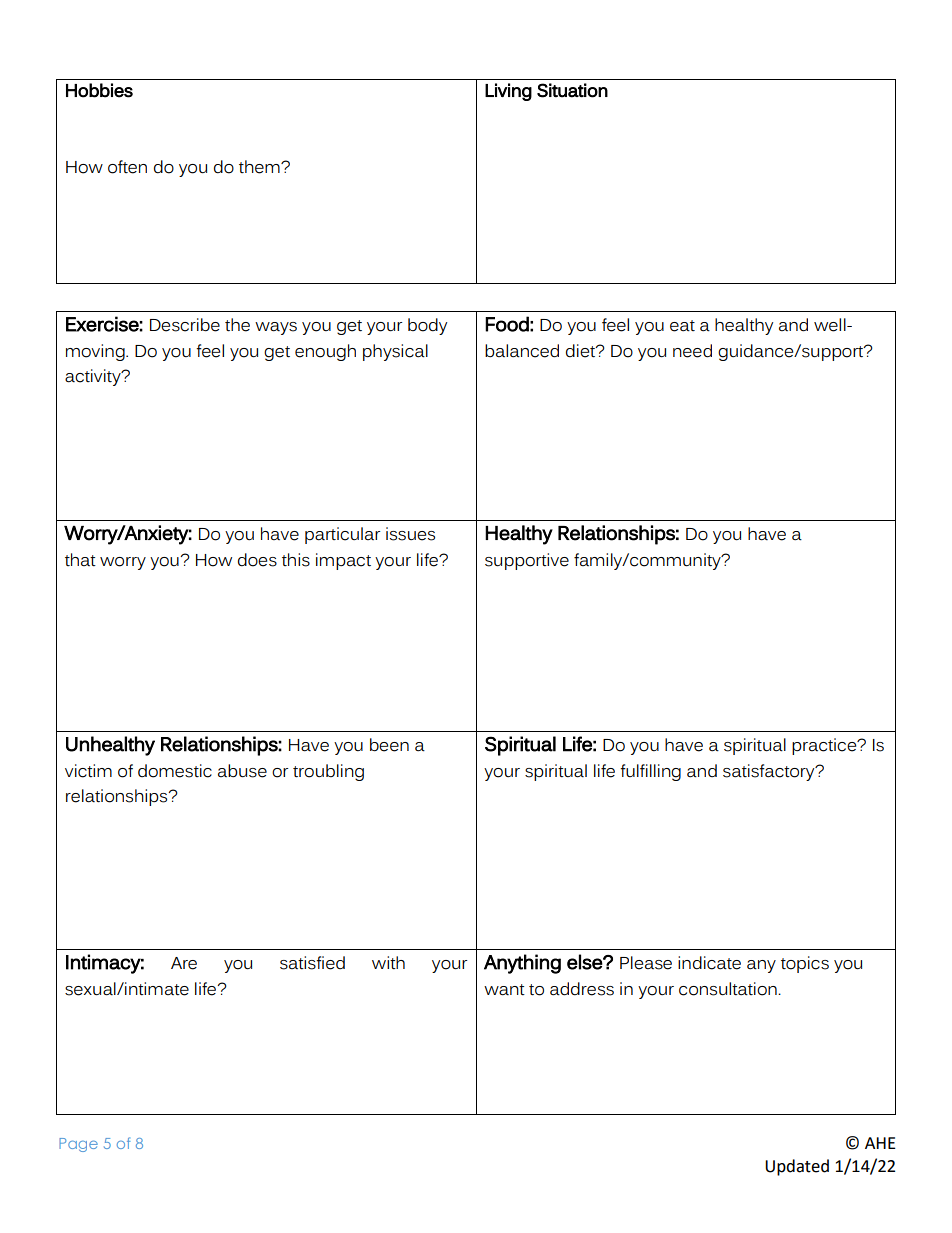 The image size is (952, 1233). Describe the element at coordinates (825, 746) in the image. I see `practice` at that location.
